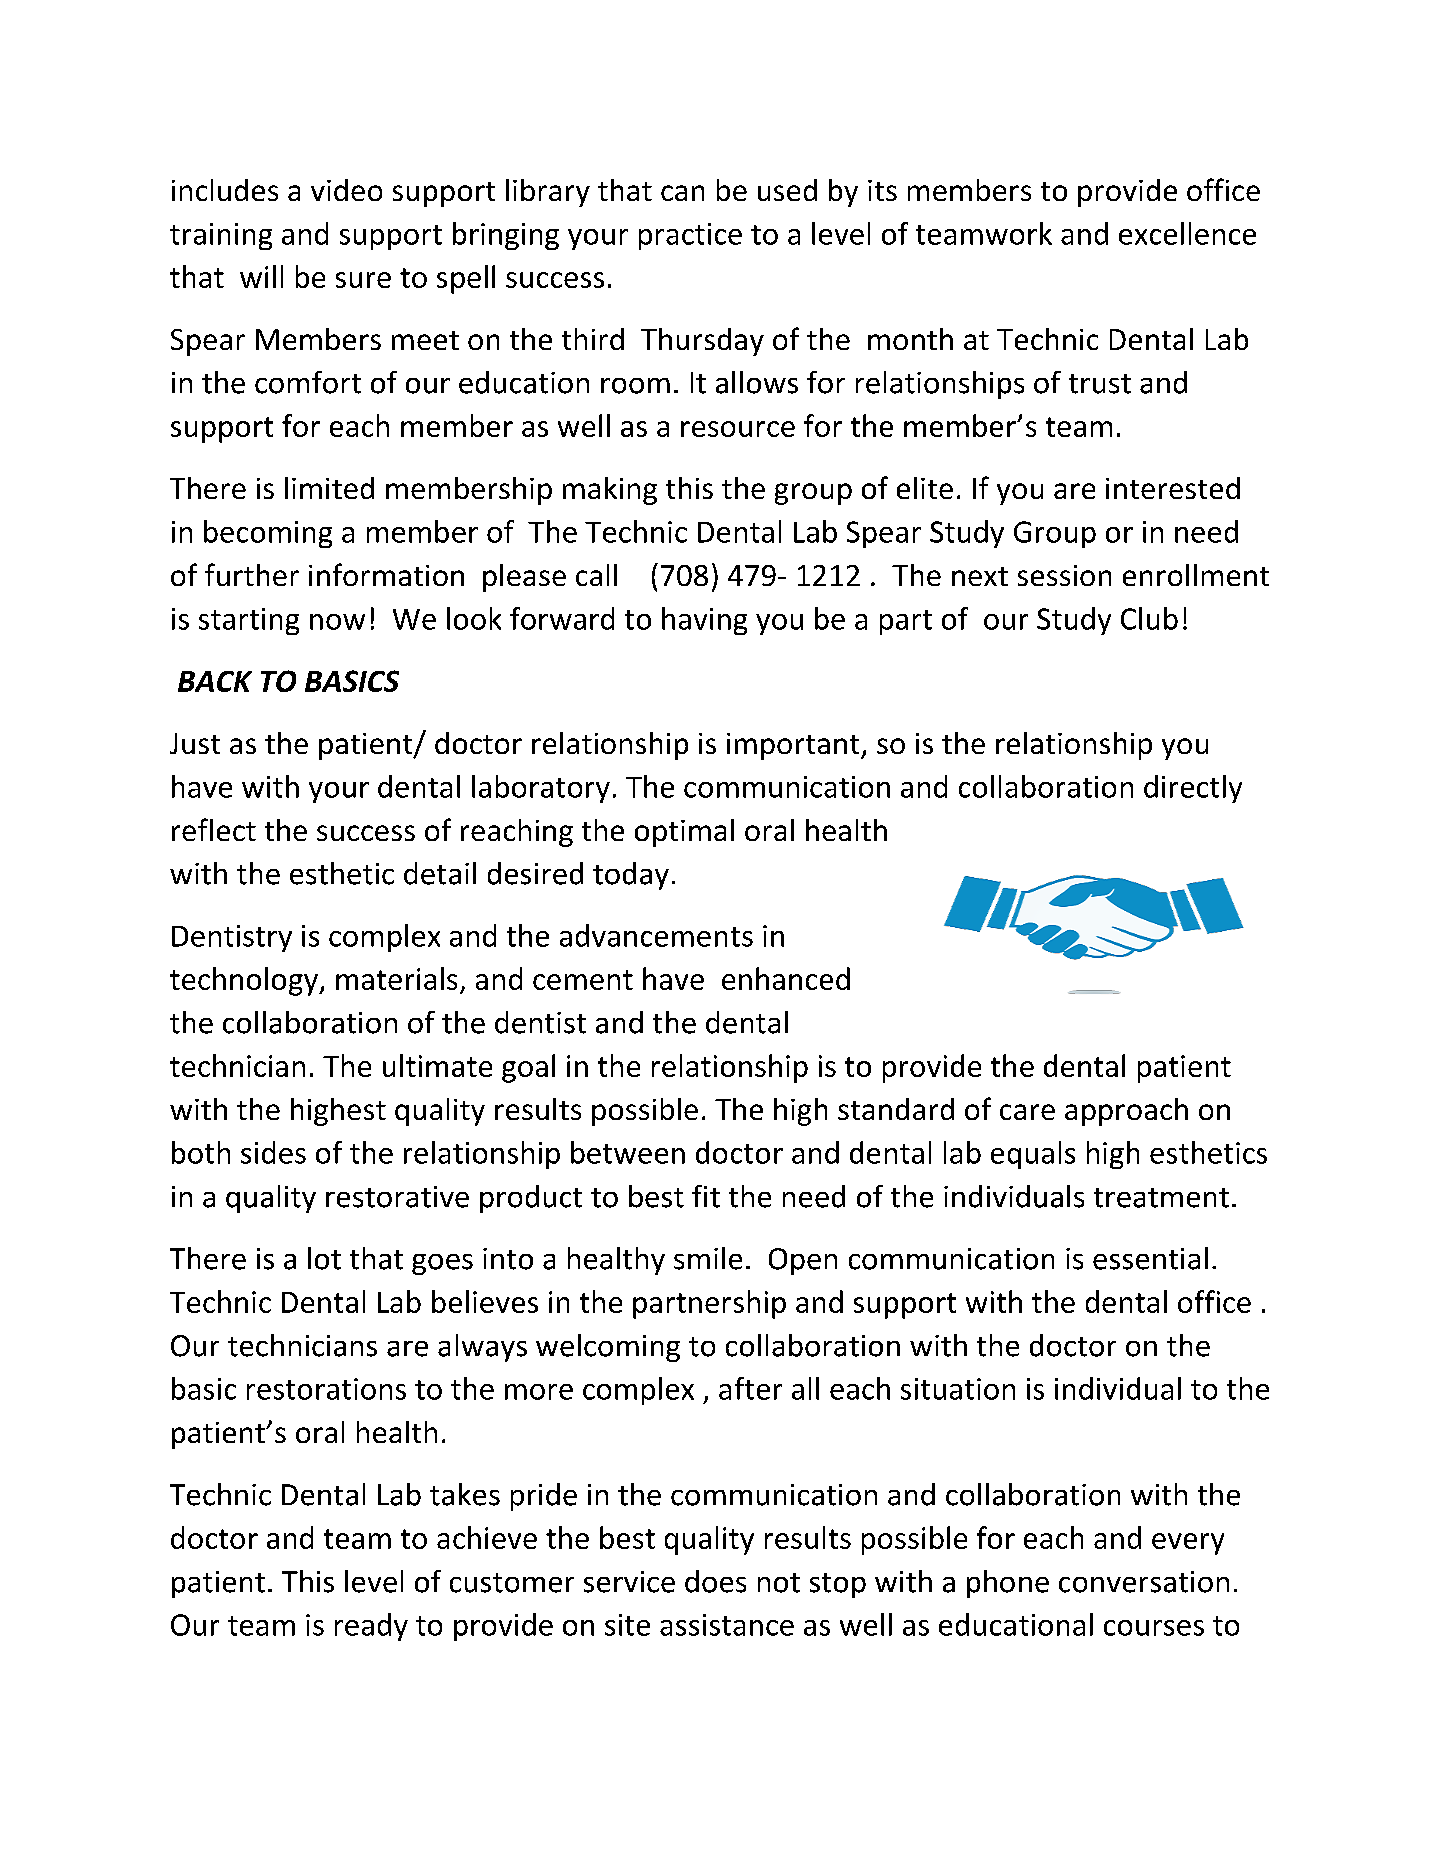 This screenshot has height=1865, width=1441. What do you see at coordinates (346, 190) in the screenshot?
I see `video` at bounding box center [346, 190].
